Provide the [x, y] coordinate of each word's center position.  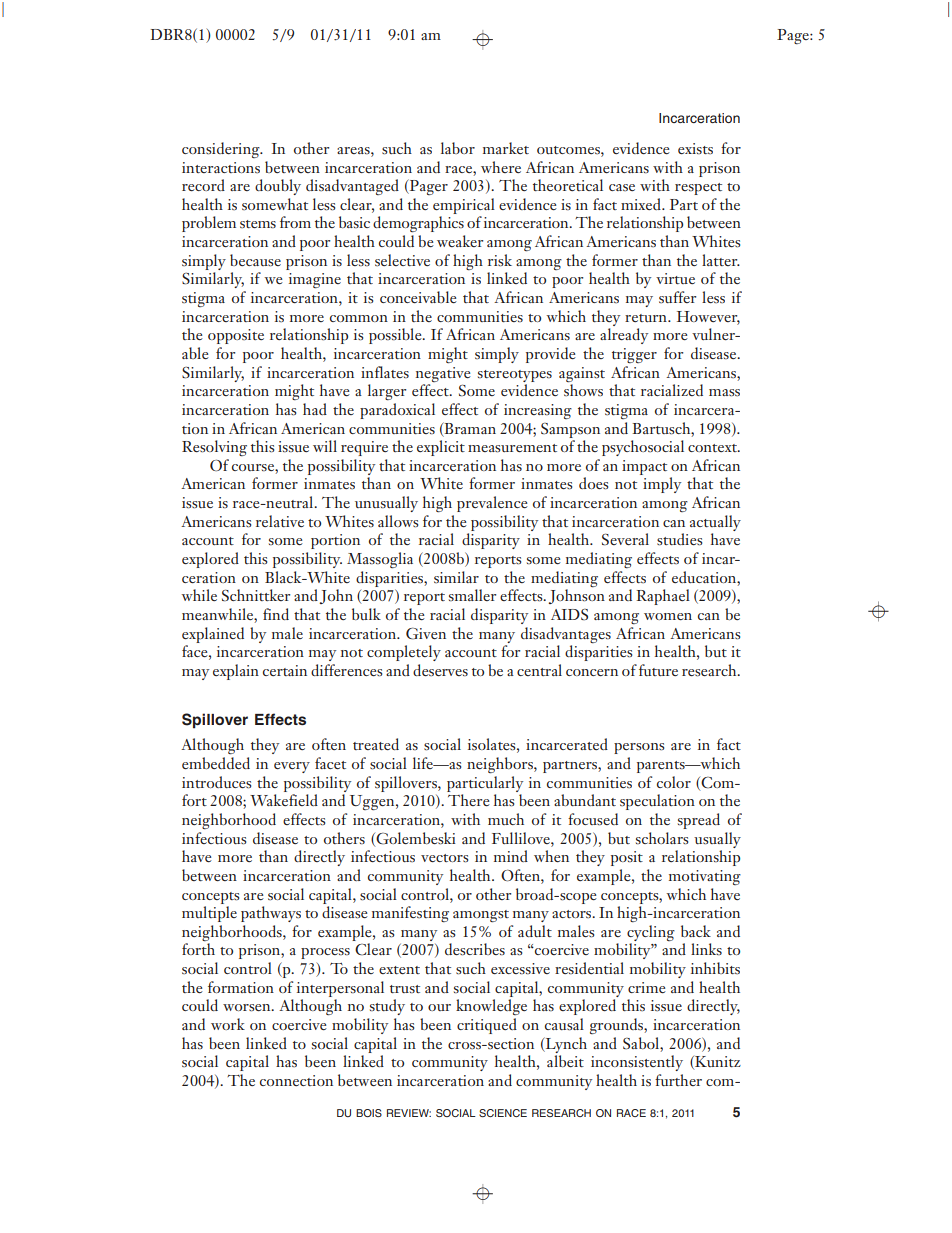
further [678, 1080]
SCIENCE [503, 1113]
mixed [642, 204]
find [276, 614]
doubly [278, 187]
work [228, 1024]
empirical [464, 206]
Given [426, 633]
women [668, 616]
